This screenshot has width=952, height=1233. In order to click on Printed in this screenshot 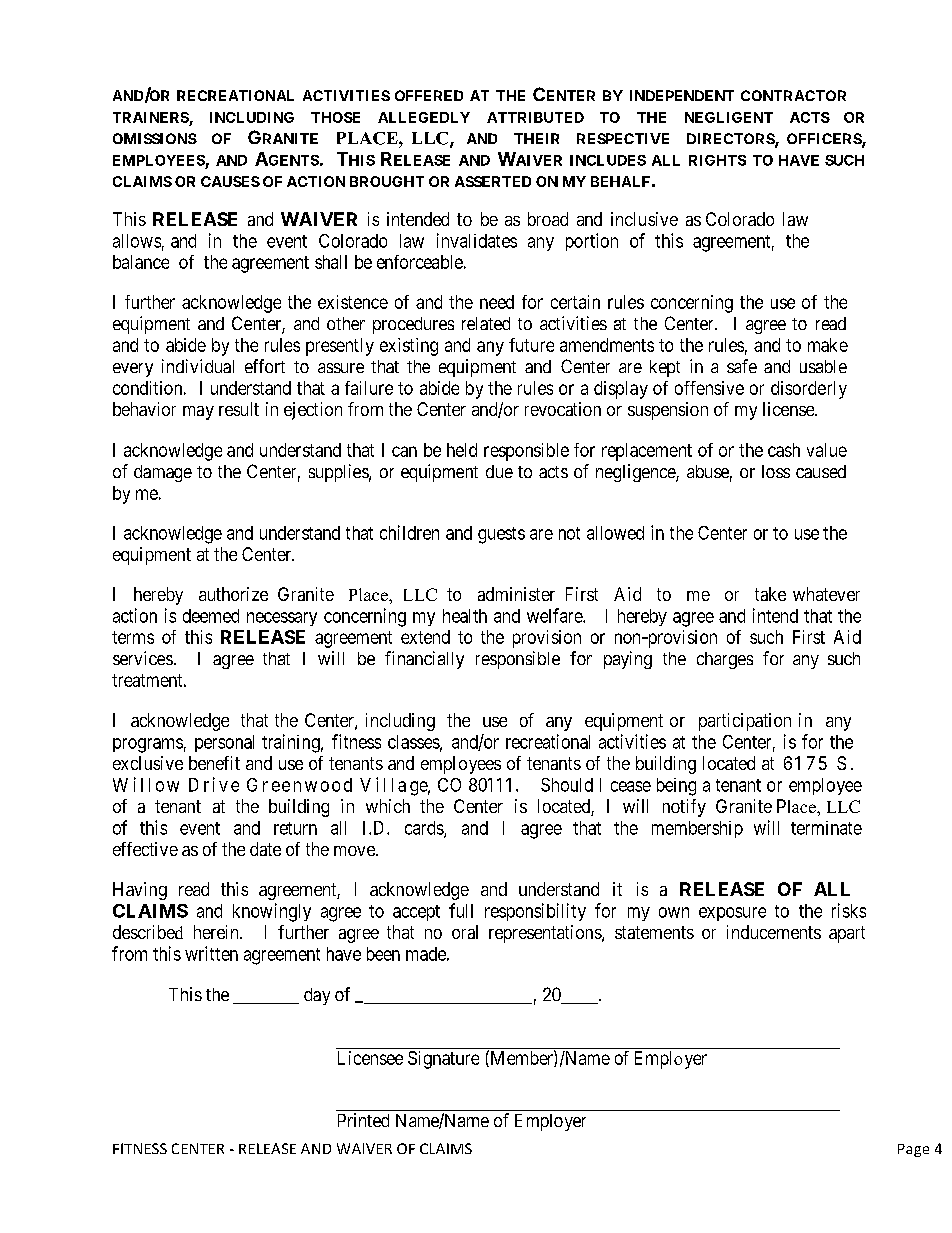, I will do `click(363, 1120)`.
